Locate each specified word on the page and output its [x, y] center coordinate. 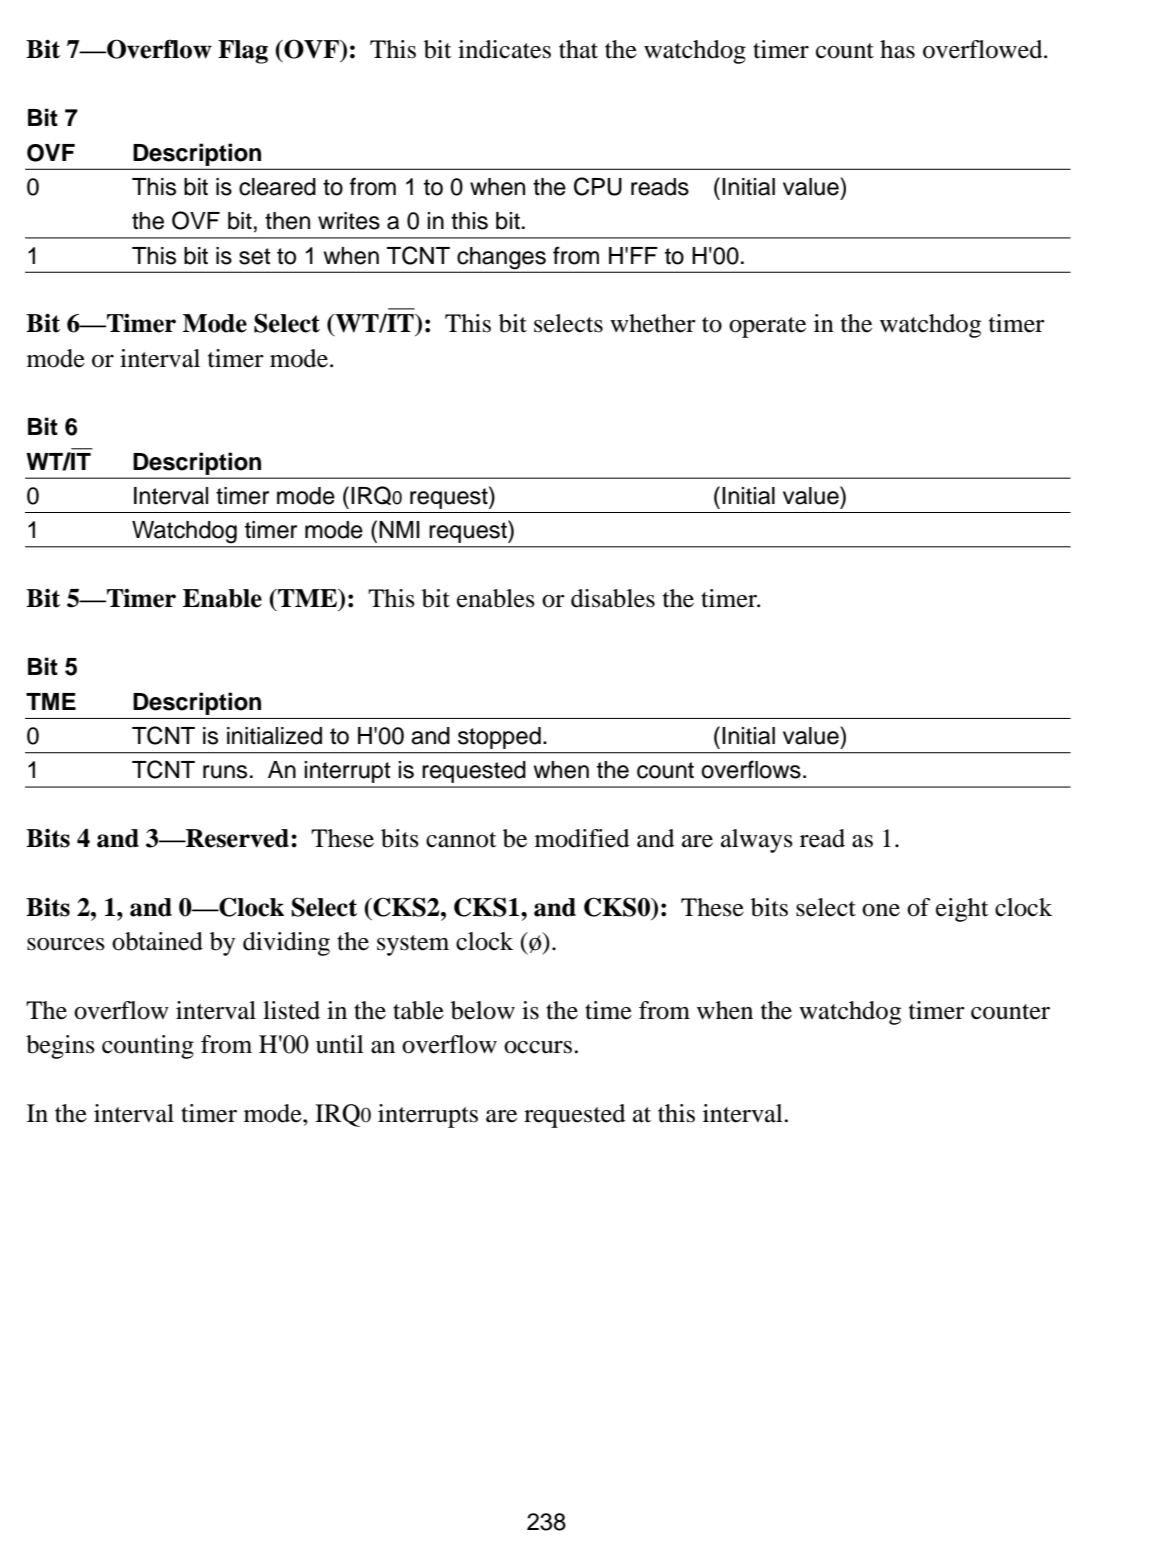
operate [767, 327]
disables [613, 598]
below [483, 1010]
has [897, 49]
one [881, 910]
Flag [243, 52]
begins [60, 1047]
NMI [399, 529]
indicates [504, 49]
